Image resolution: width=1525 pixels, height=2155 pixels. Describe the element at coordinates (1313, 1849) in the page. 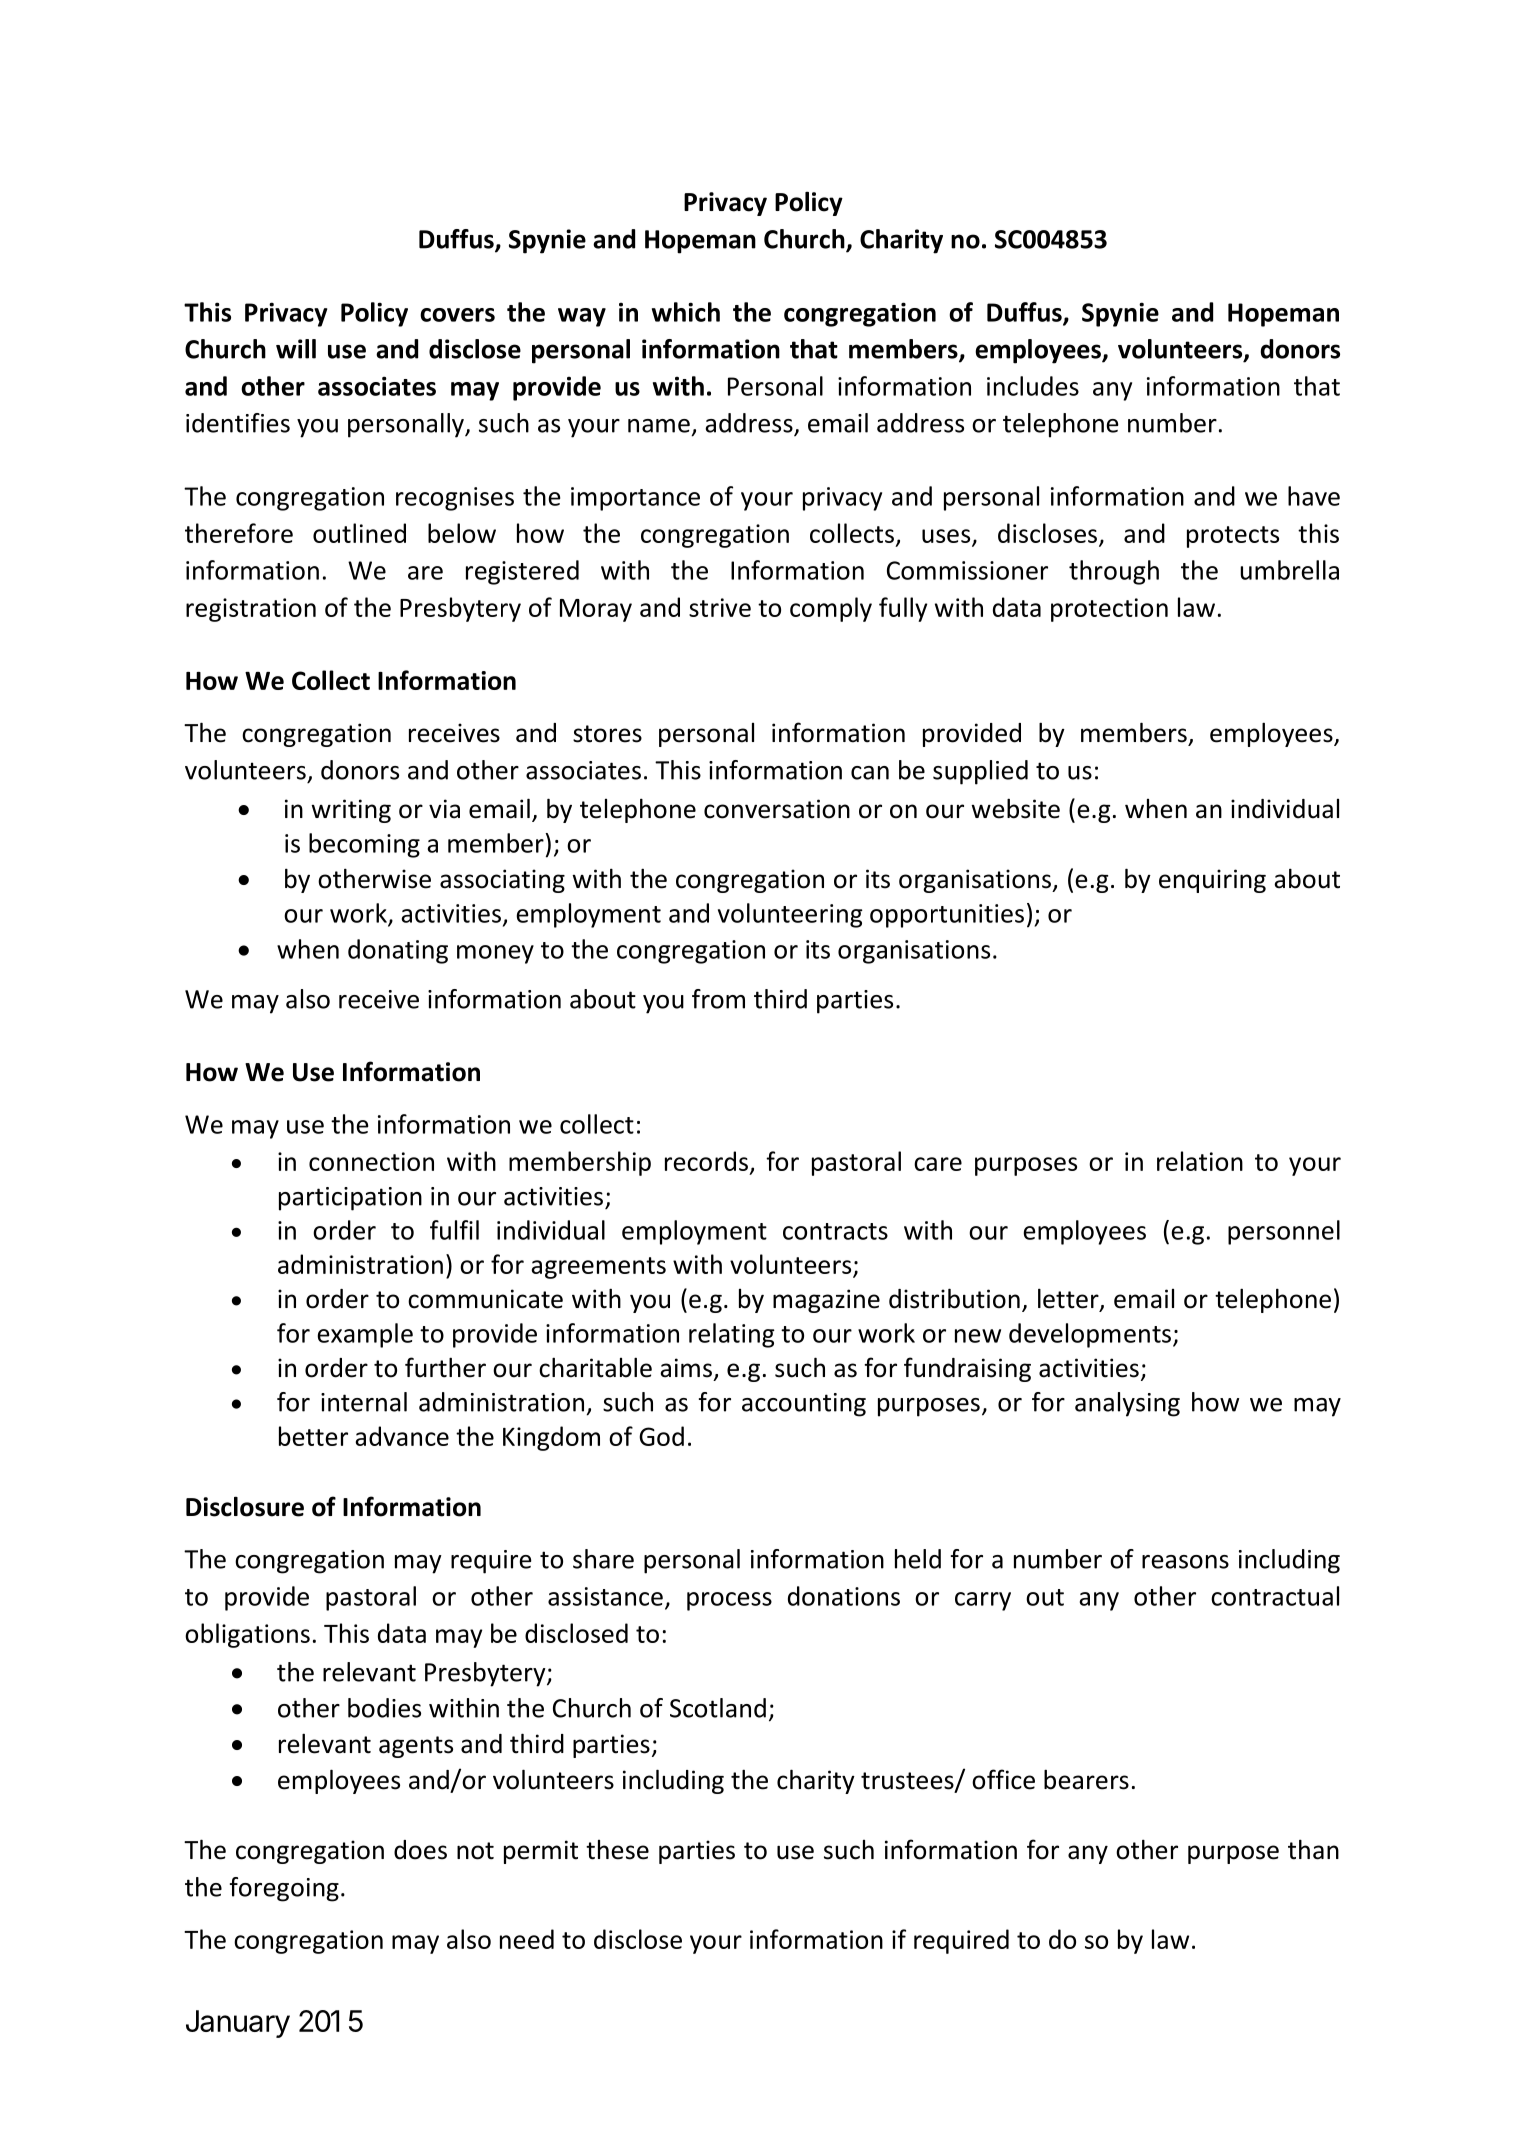

I see `than` at that location.
